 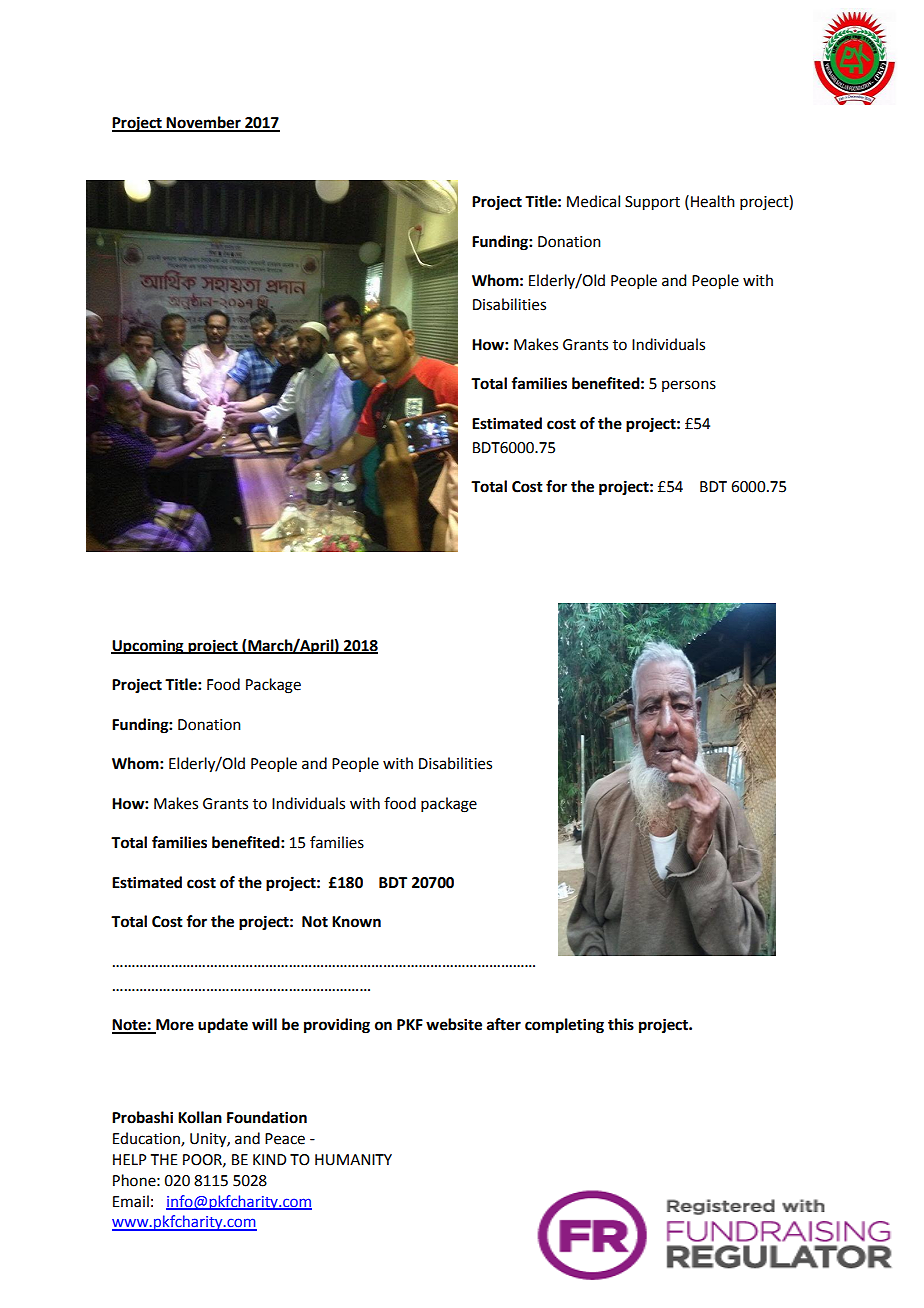 I want to click on this, so click(x=621, y=1024).
